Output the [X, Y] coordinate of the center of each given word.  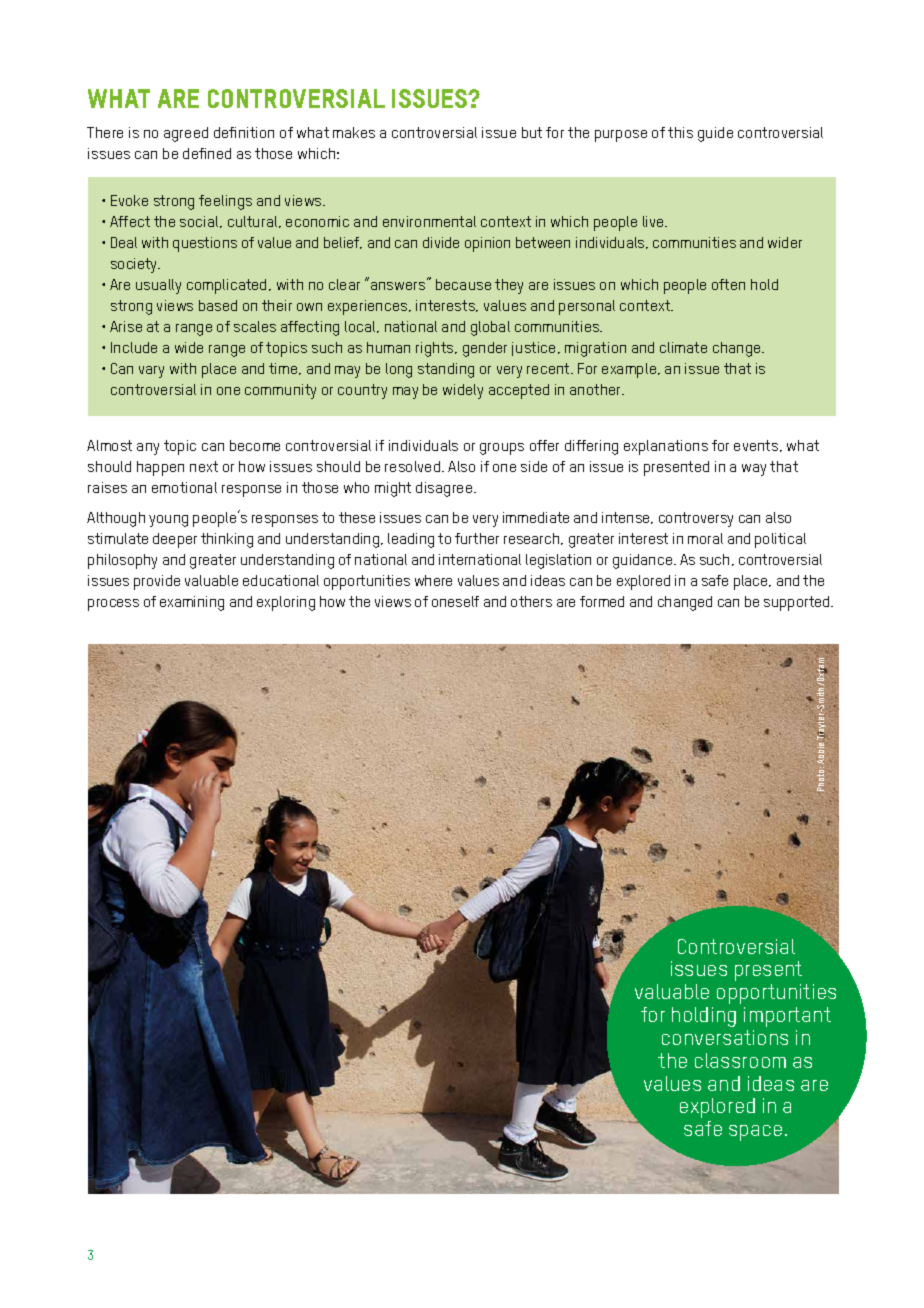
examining [192, 603]
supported [798, 603]
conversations [725, 1037]
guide [715, 134]
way [754, 470]
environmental [429, 221]
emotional [184, 487]
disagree [445, 489]
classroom [740, 1060]
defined [207, 153]
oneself [455, 601]
